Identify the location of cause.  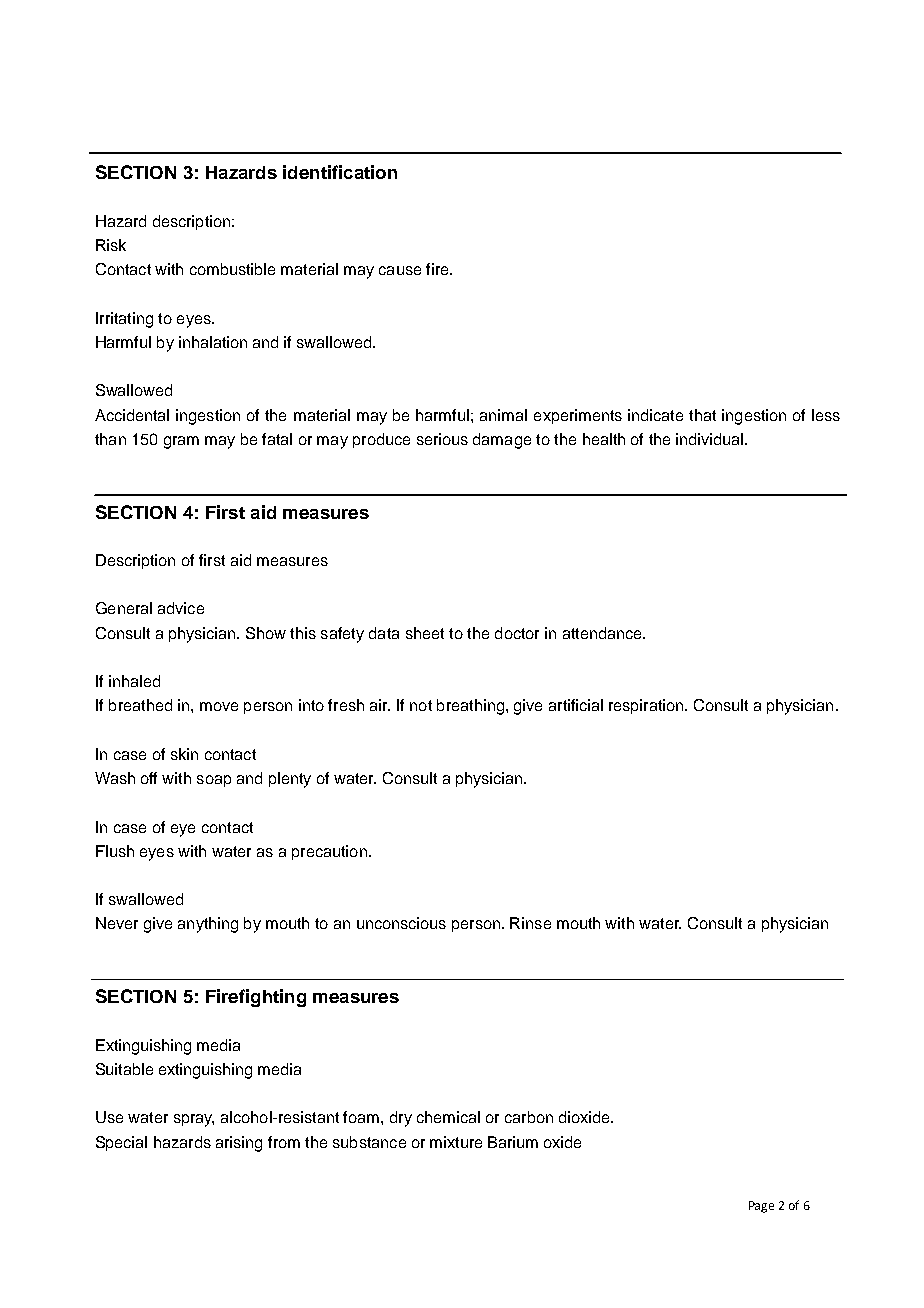
(400, 270).
